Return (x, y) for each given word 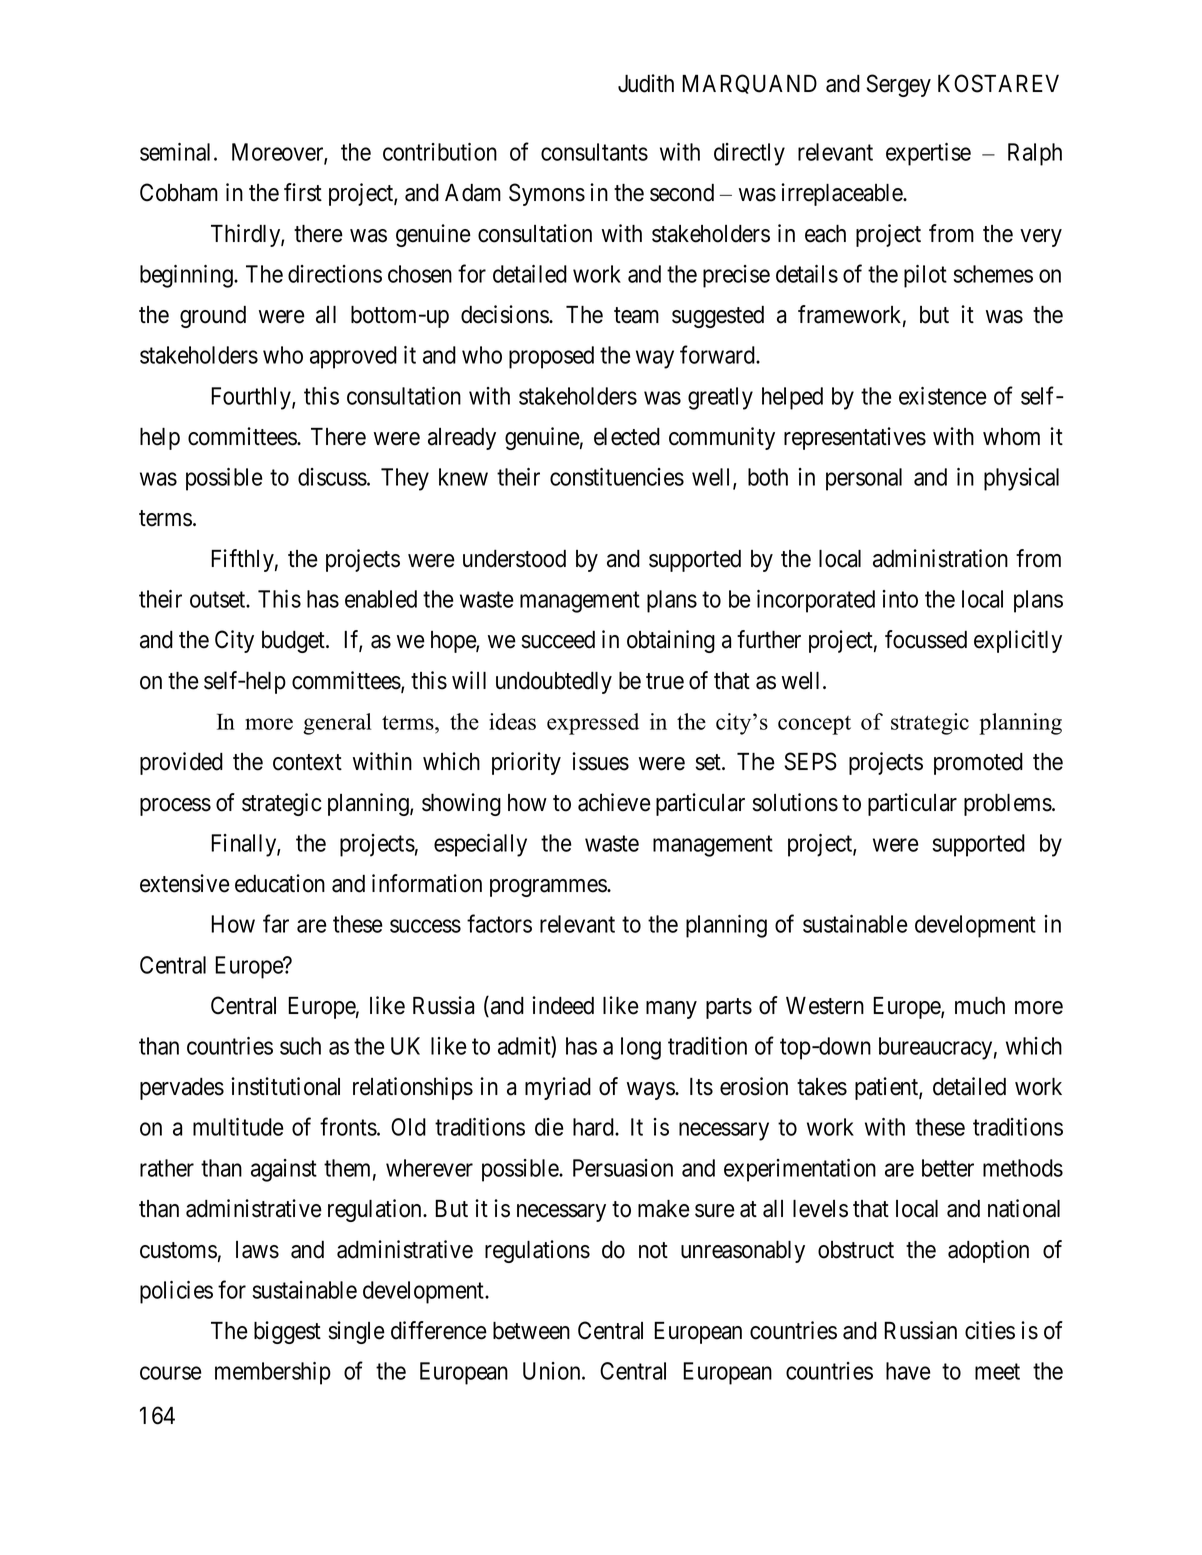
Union (553, 1371)
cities (990, 1330)
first (303, 192)
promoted (978, 764)
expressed (593, 724)
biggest (287, 1332)
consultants (594, 152)
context (307, 762)
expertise (928, 154)
